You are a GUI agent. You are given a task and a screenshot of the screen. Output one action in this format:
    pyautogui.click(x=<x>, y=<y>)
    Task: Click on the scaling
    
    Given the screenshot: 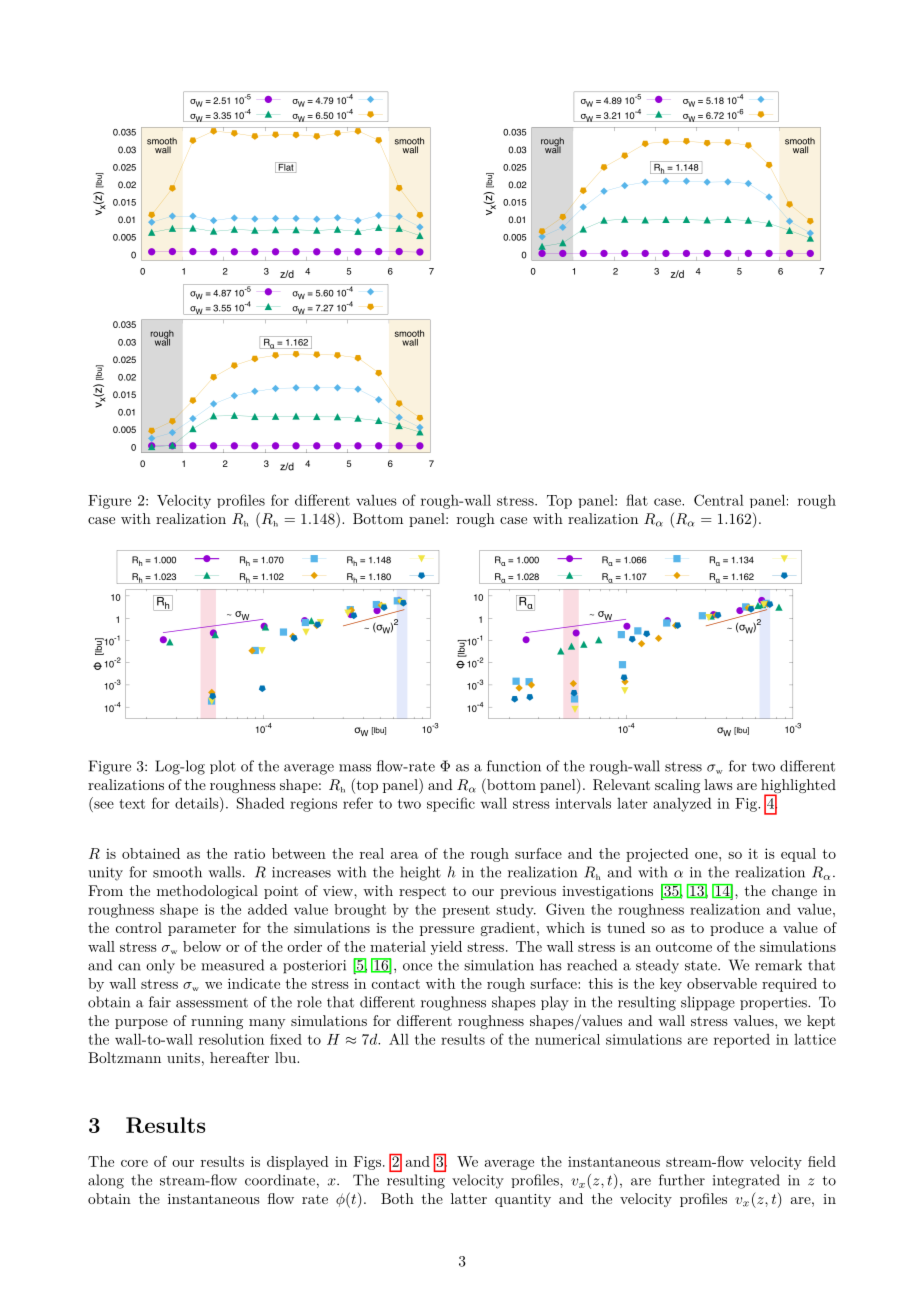 What is the action you would take?
    pyautogui.click(x=677, y=786)
